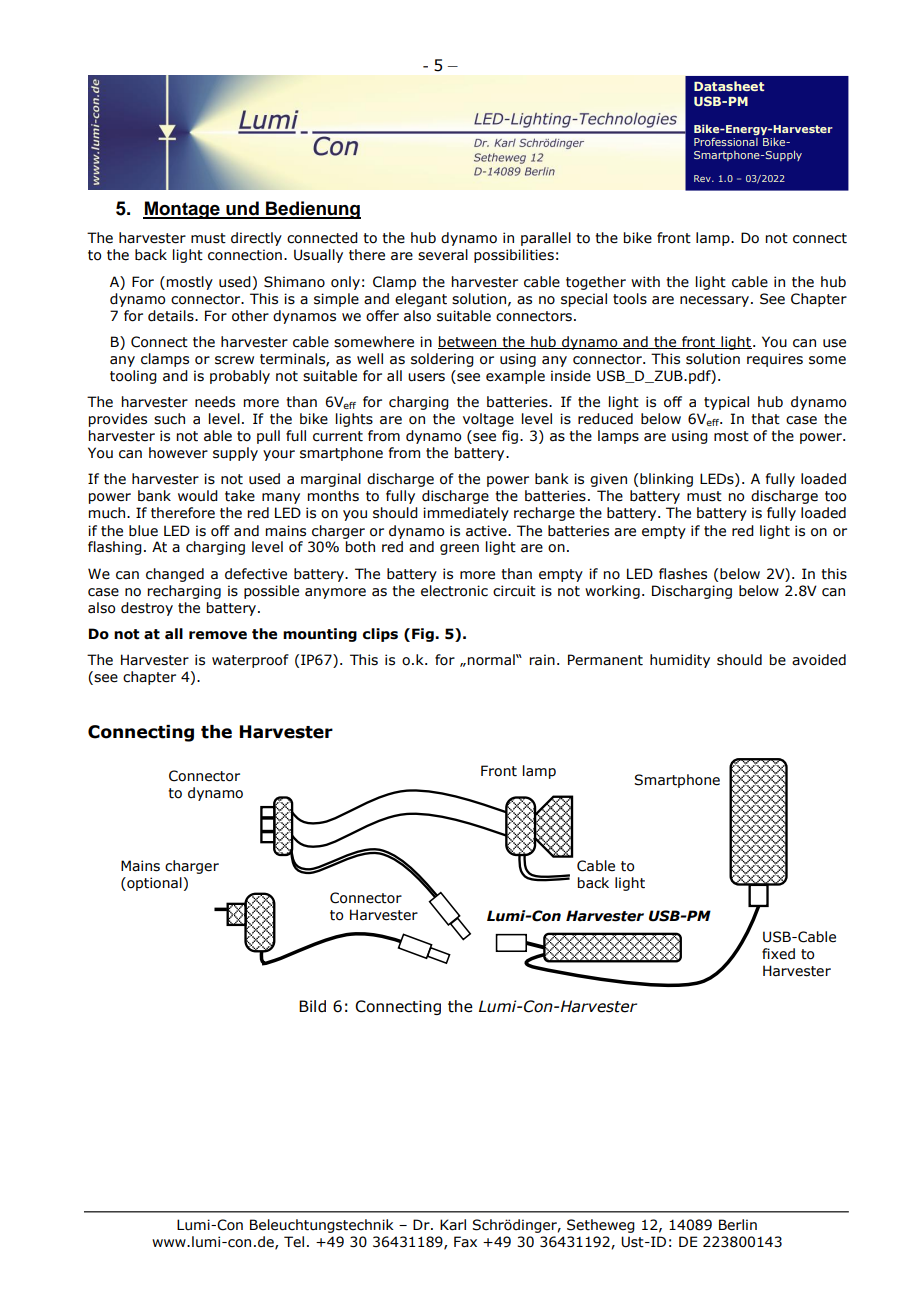 This page has height=1308, width=924. Describe the element at coordinates (465, 1242) in the page. I see `Fax` at that location.
